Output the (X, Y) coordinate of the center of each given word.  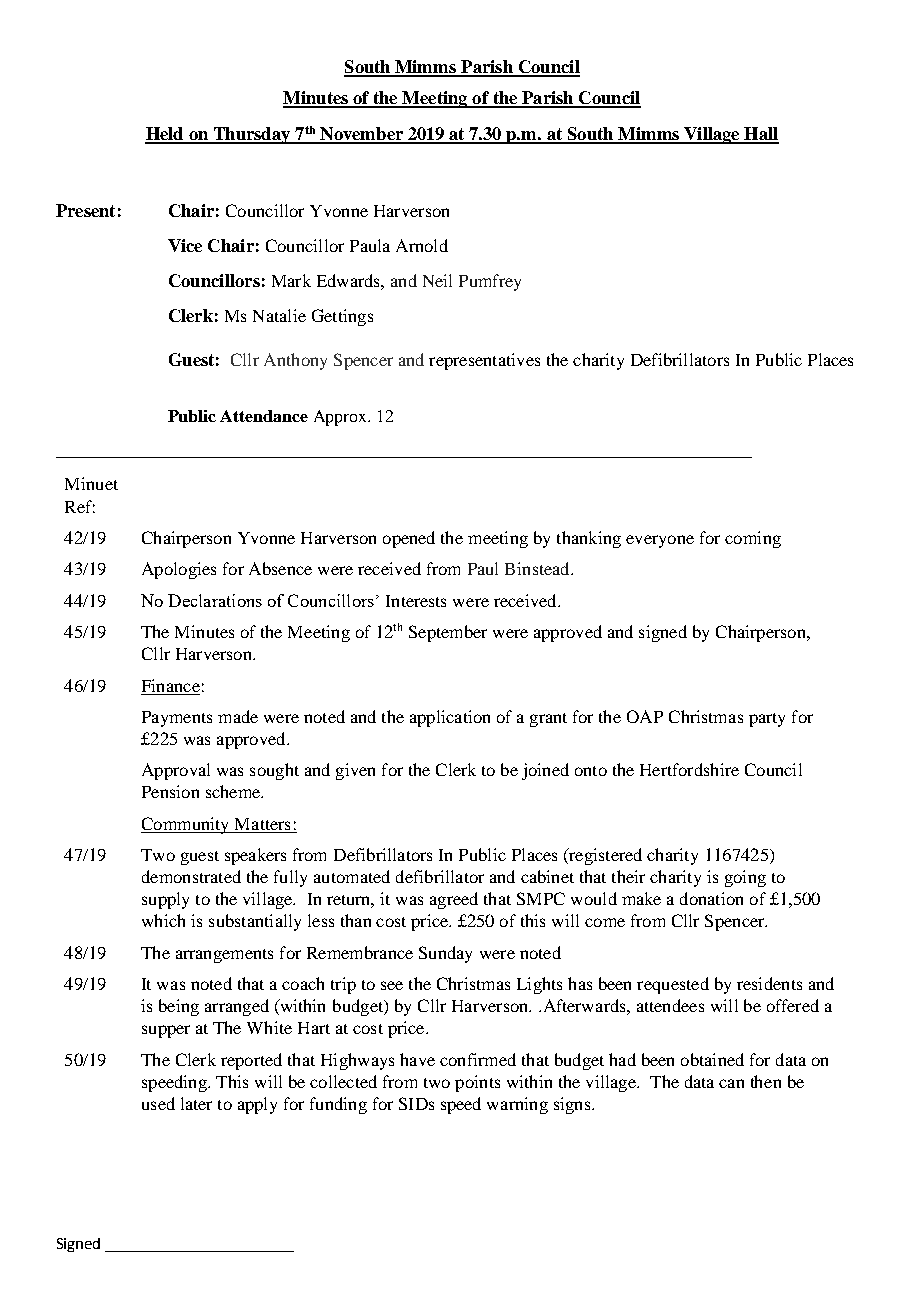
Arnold (422, 245)
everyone (660, 541)
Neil (437, 280)
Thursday (252, 135)
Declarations (215, 600)
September (448, 633)
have (417, 1059)
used (158, 1103)
